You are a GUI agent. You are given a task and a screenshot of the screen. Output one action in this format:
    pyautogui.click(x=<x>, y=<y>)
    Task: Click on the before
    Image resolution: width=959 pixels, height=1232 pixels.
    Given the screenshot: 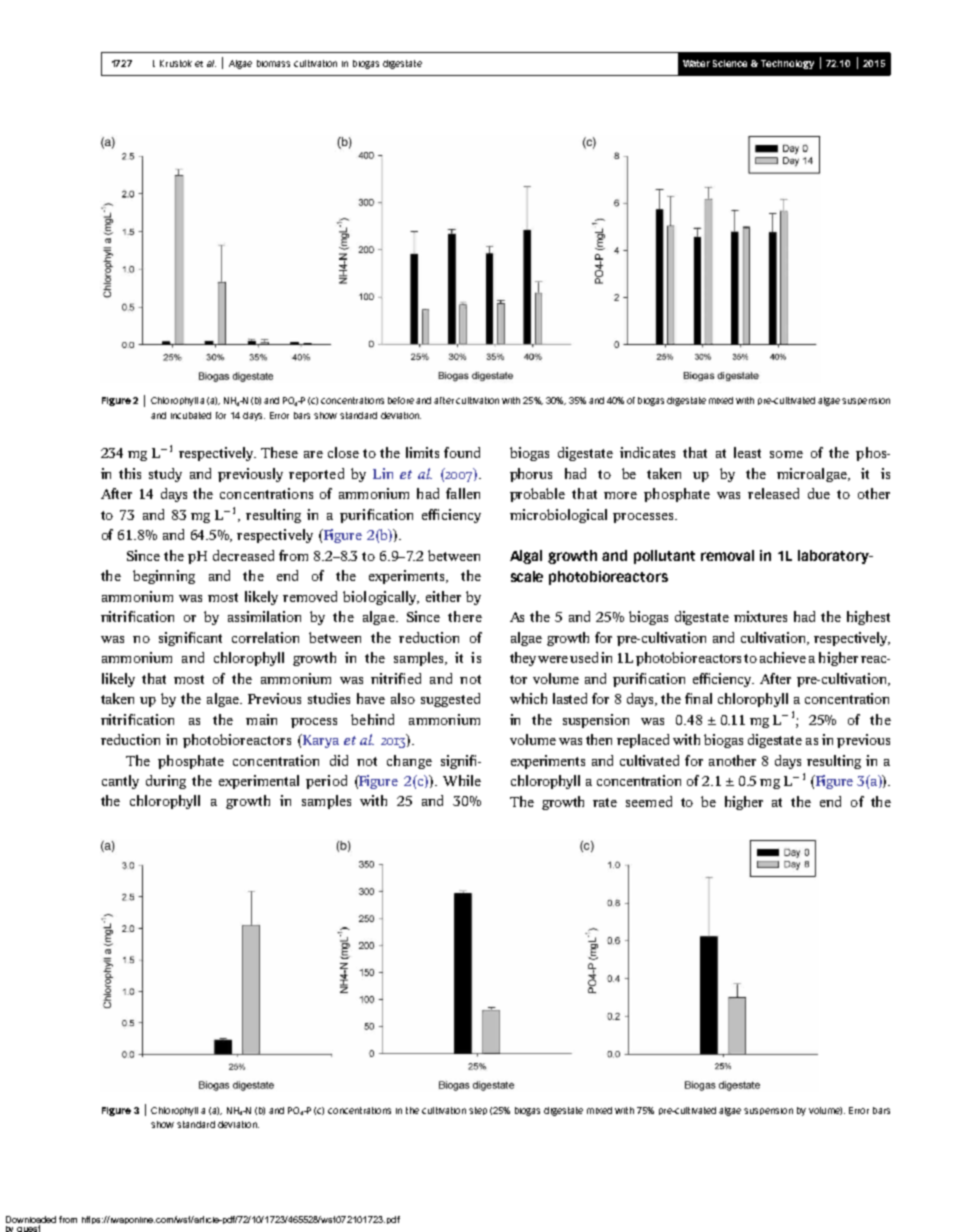 What is the action you would take?
    pyautogui.click(x=401, y=400)
